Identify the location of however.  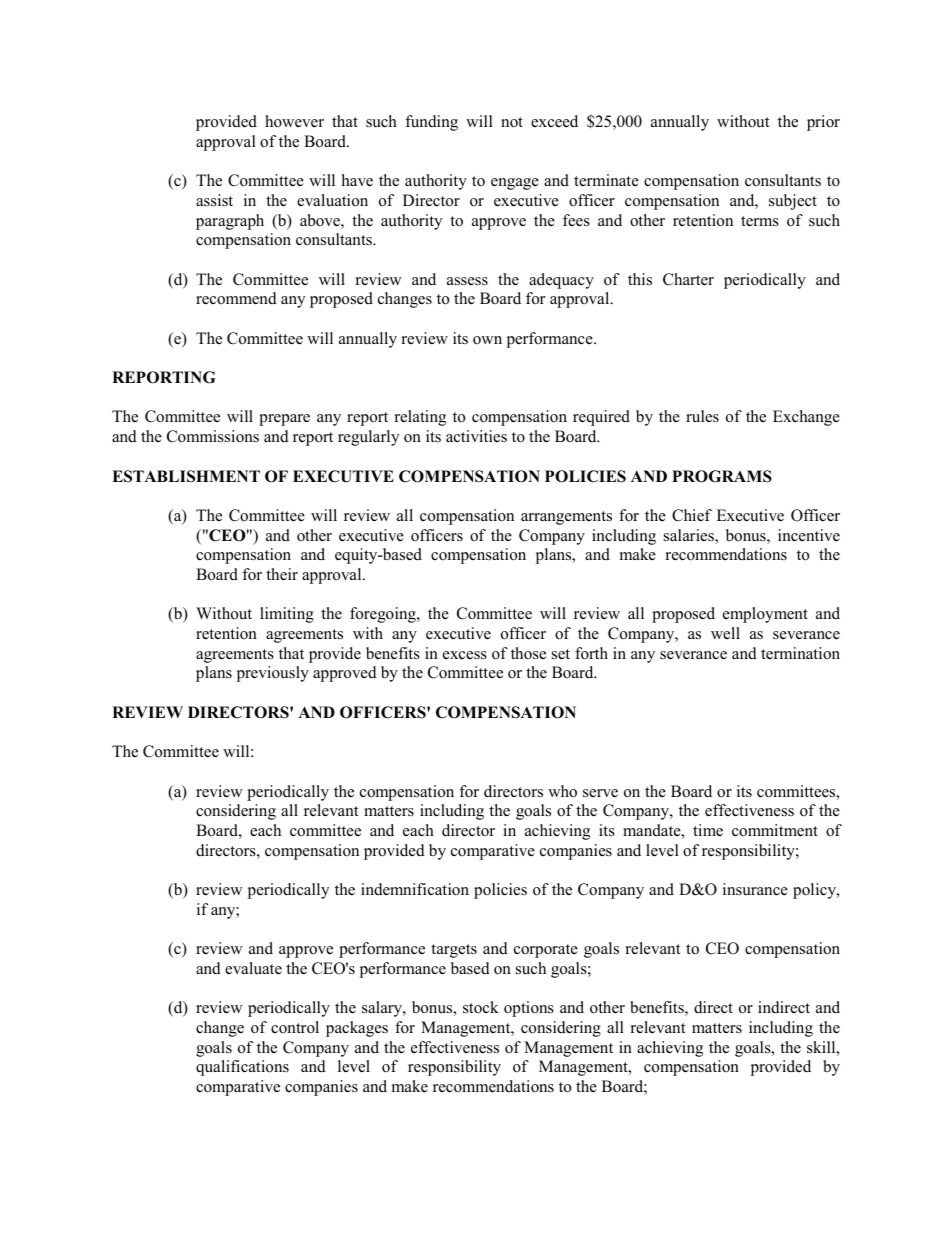
(294, 121).
